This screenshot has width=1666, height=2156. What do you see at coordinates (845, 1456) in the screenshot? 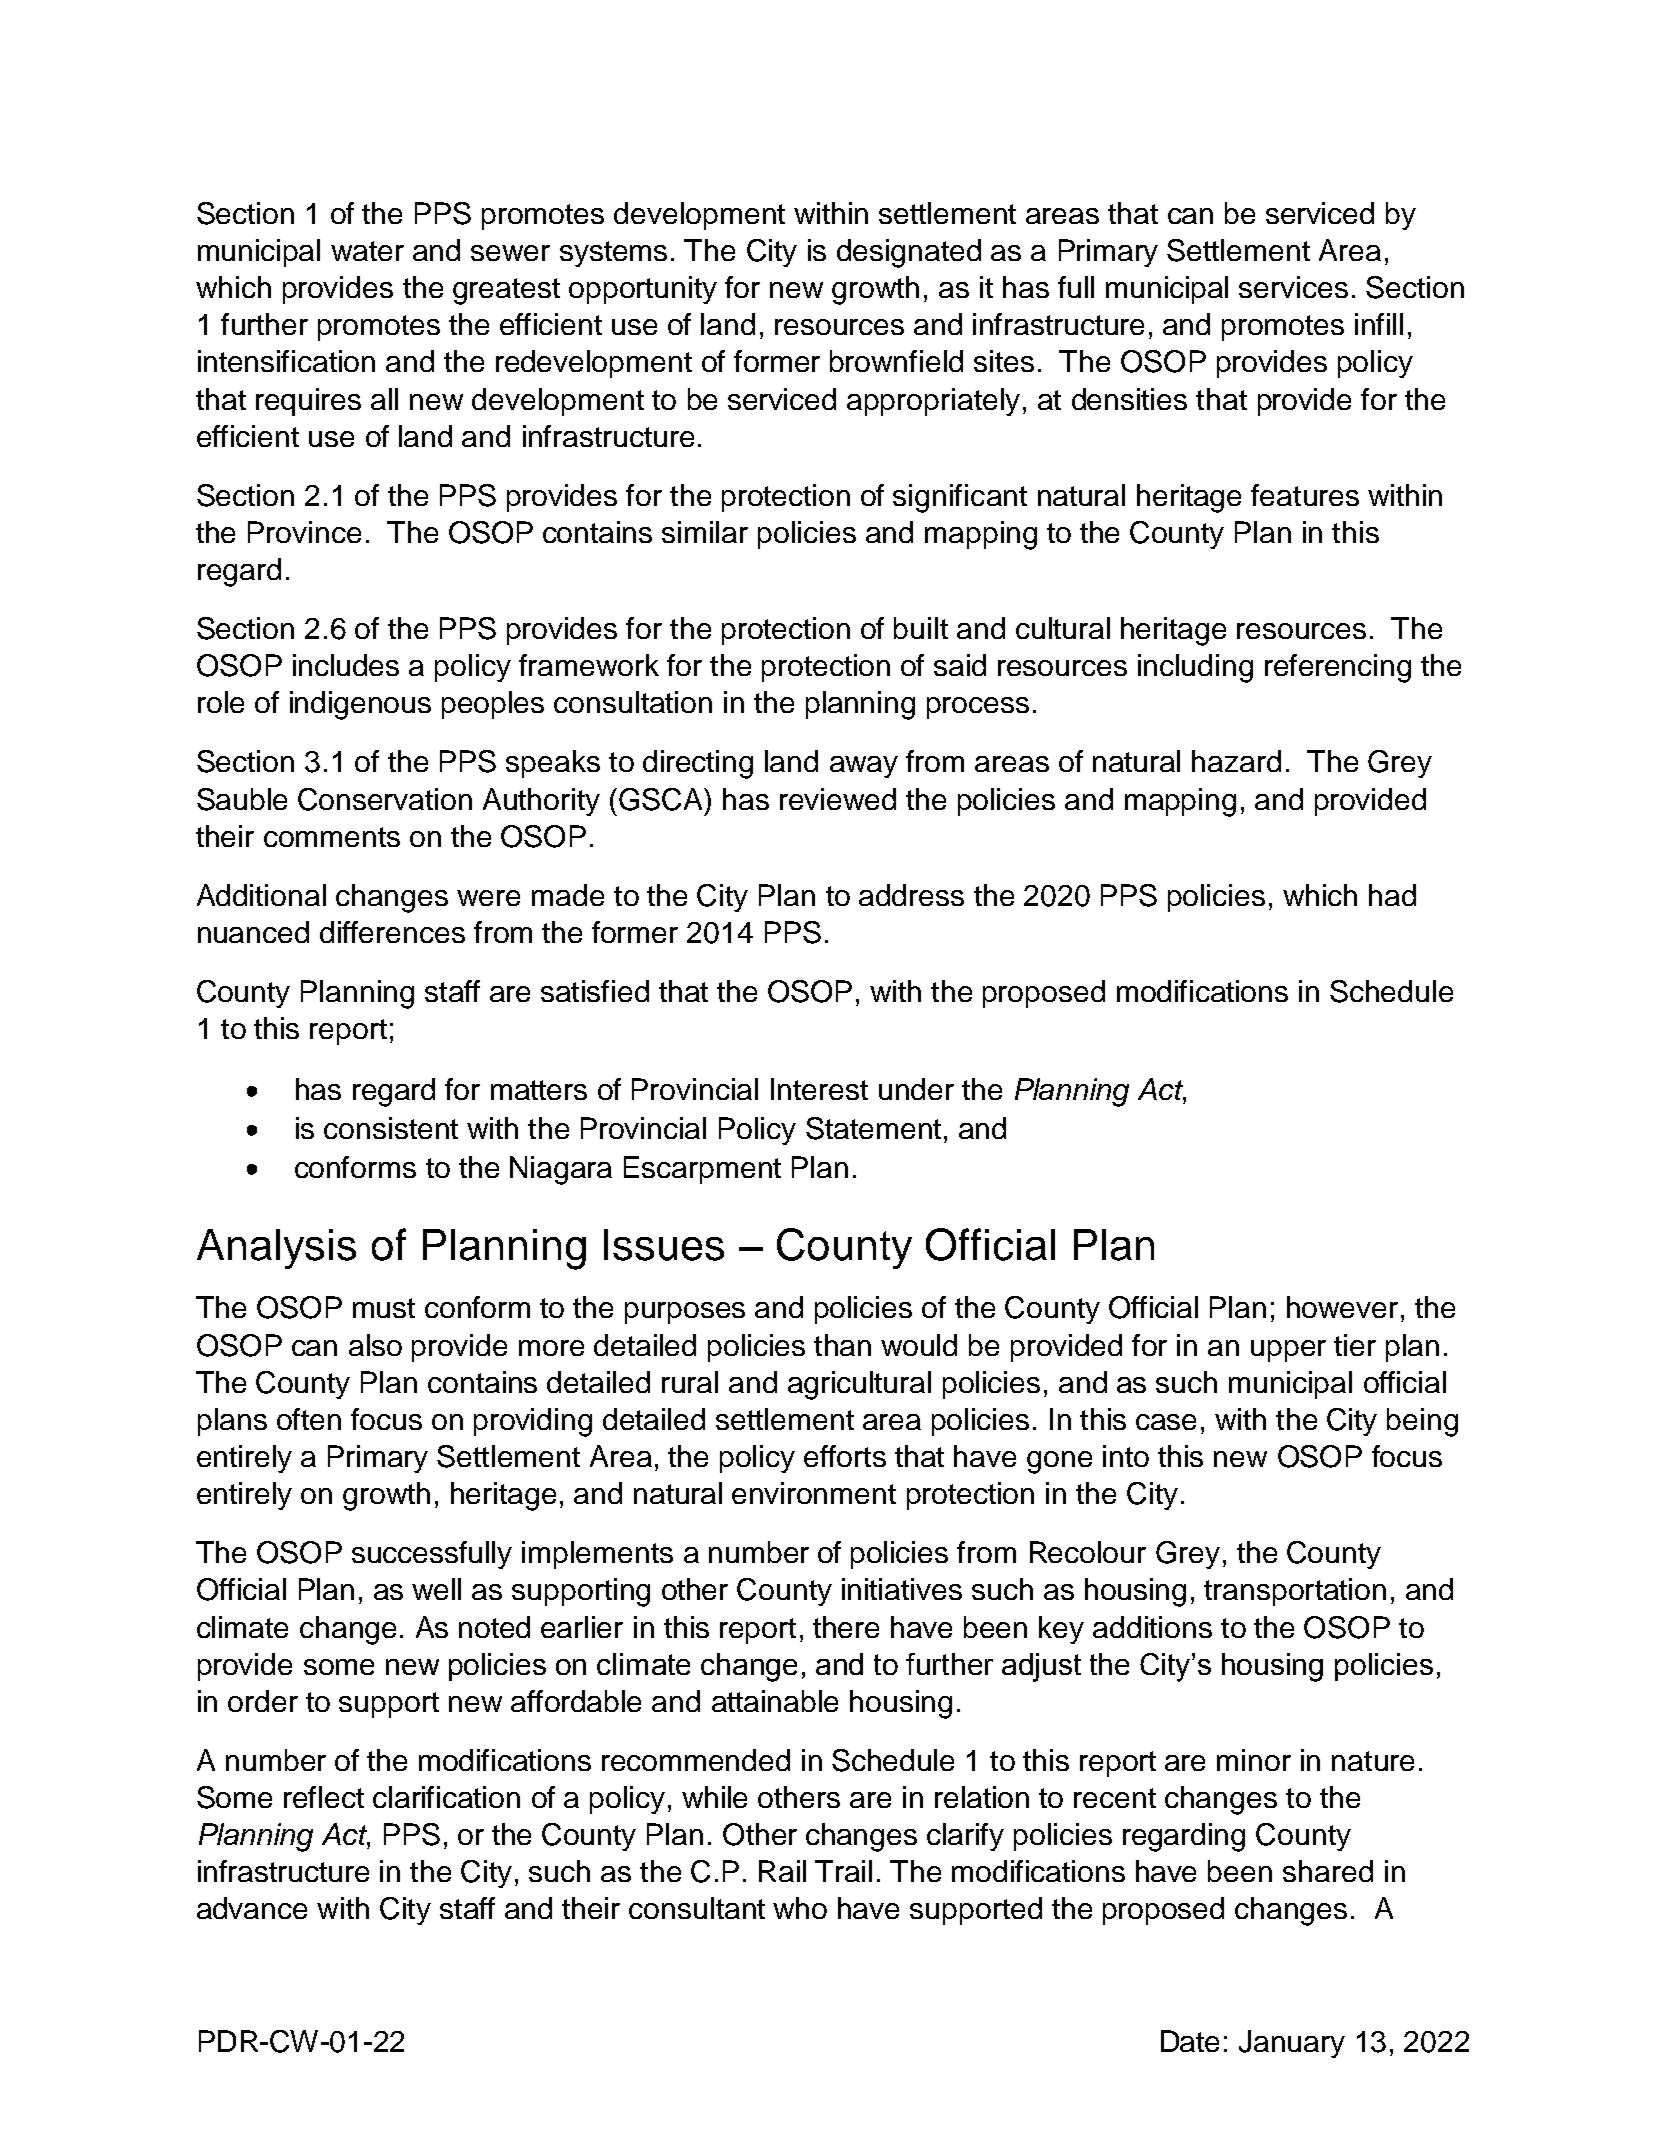
I see `efforts` at bounding box center [845, 1456].
